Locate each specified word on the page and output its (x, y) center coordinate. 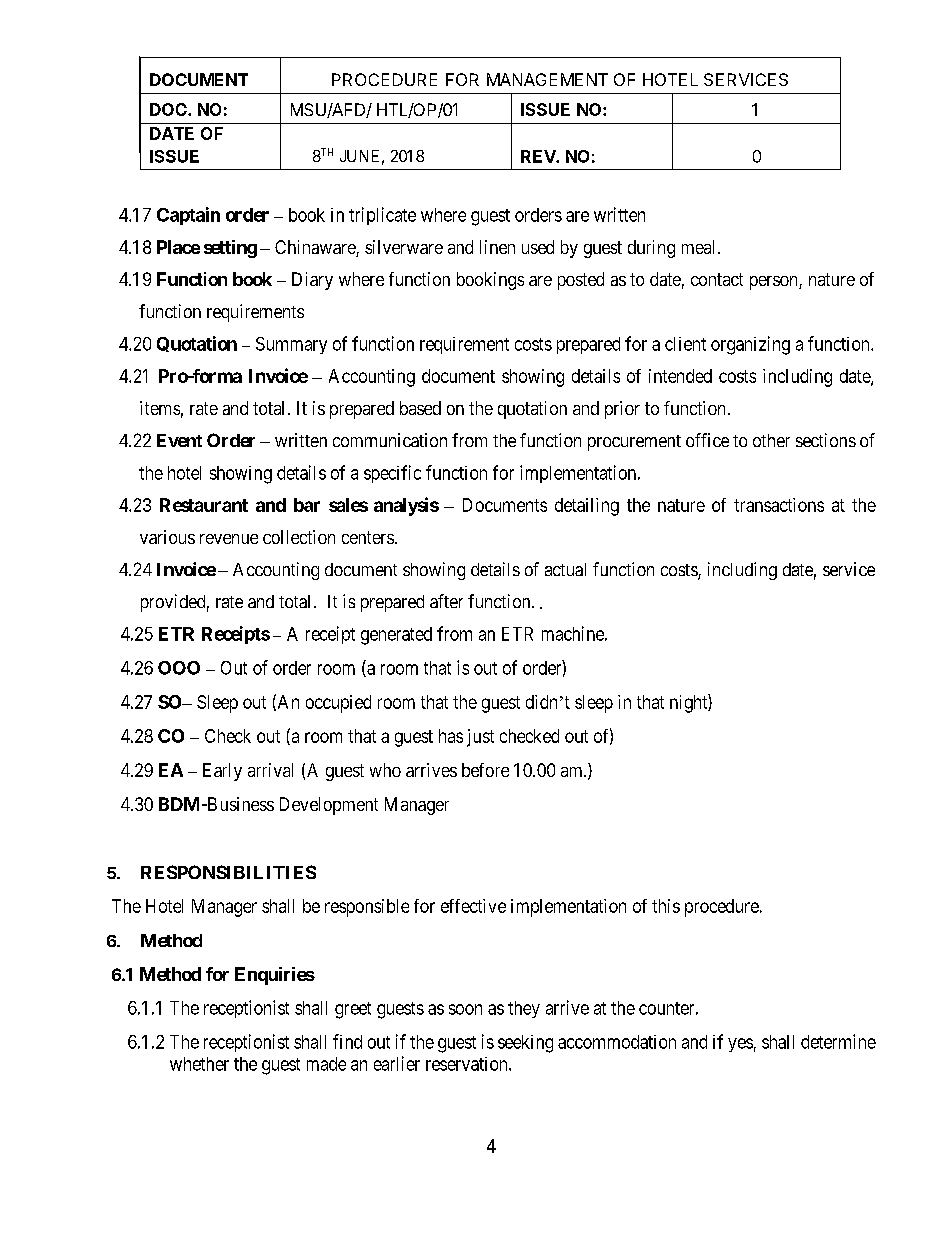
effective (473, 906)
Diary (312, 281)
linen (497, 247)
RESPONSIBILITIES (228, 872)
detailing (587, 507)
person (775, 283)
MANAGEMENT (547, 79)
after (446, 601)
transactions (779, 505)
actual (565, 569)
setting (230, 249)
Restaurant (204, 505)
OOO (179, 668)
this (666, 906)
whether (199, 1064)
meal (700, 247)
